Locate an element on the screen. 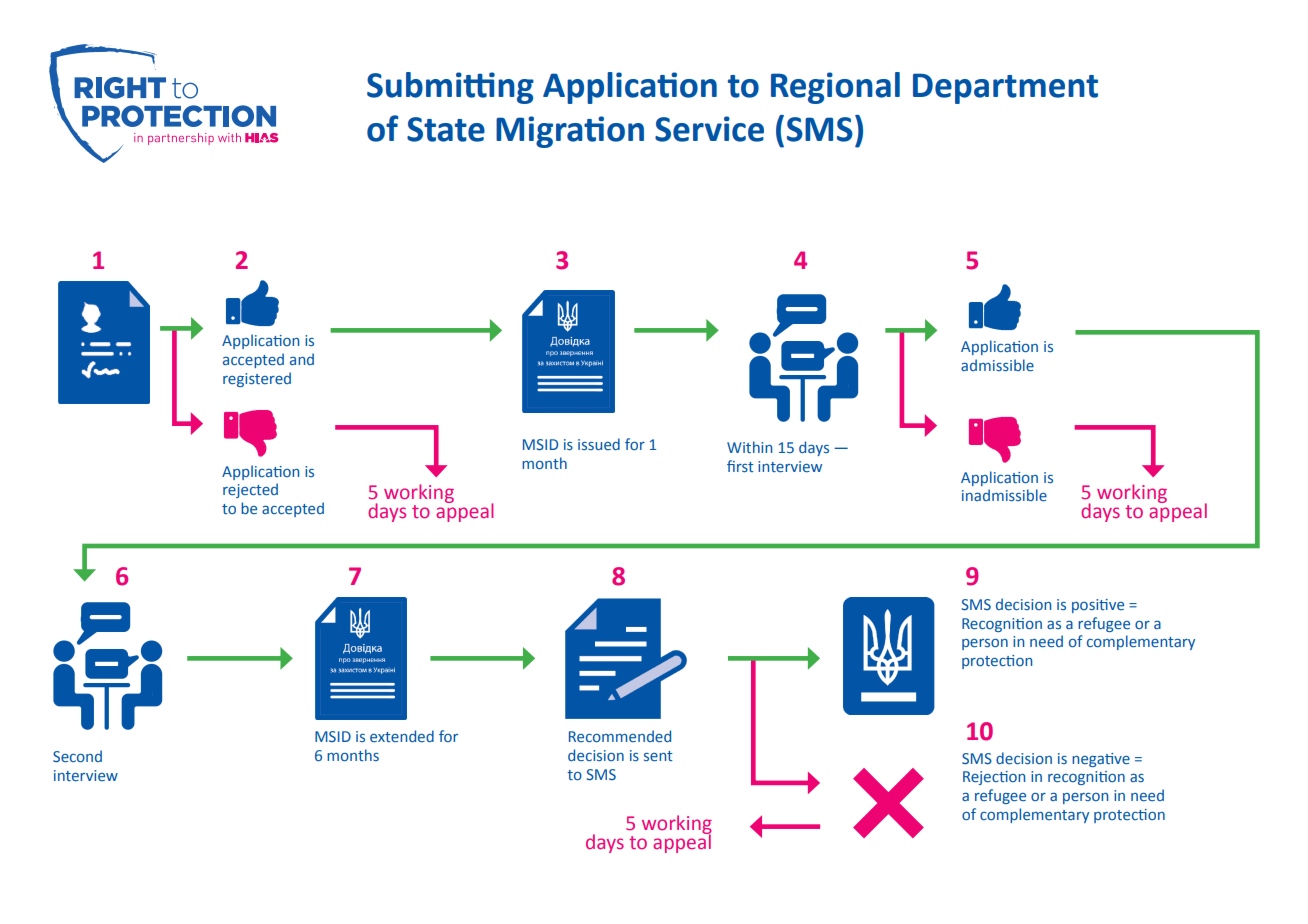 This screenshot has height=924, width=1308. issued is located at coordinates (599, 444).
